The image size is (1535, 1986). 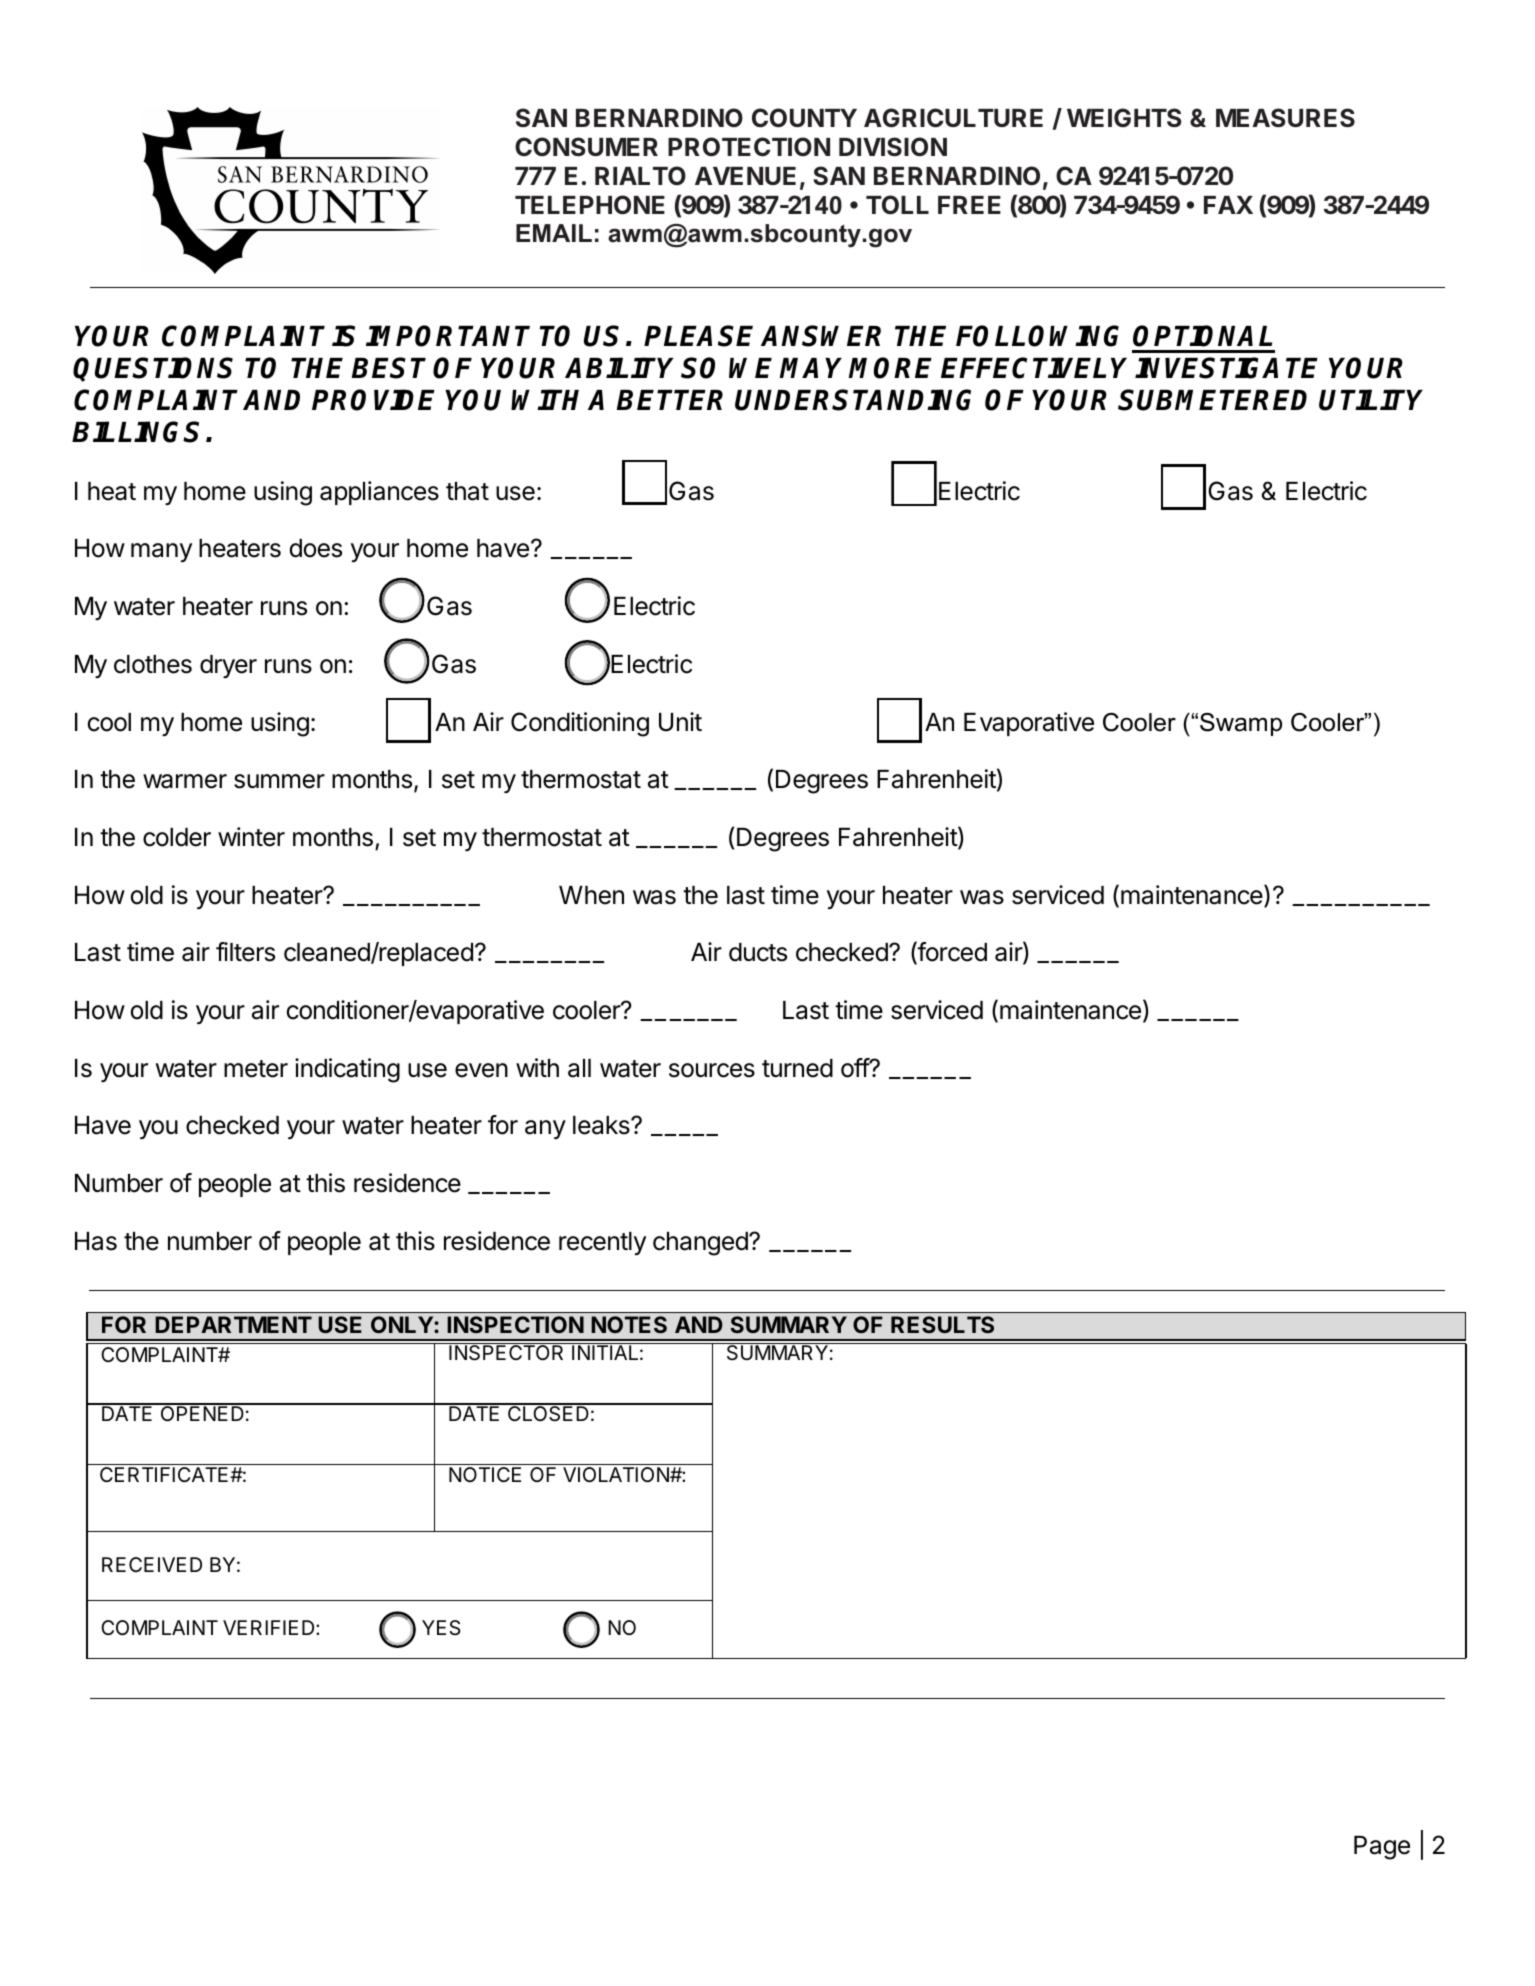 I want to click on FAX, so click(x=1228, y=205).
